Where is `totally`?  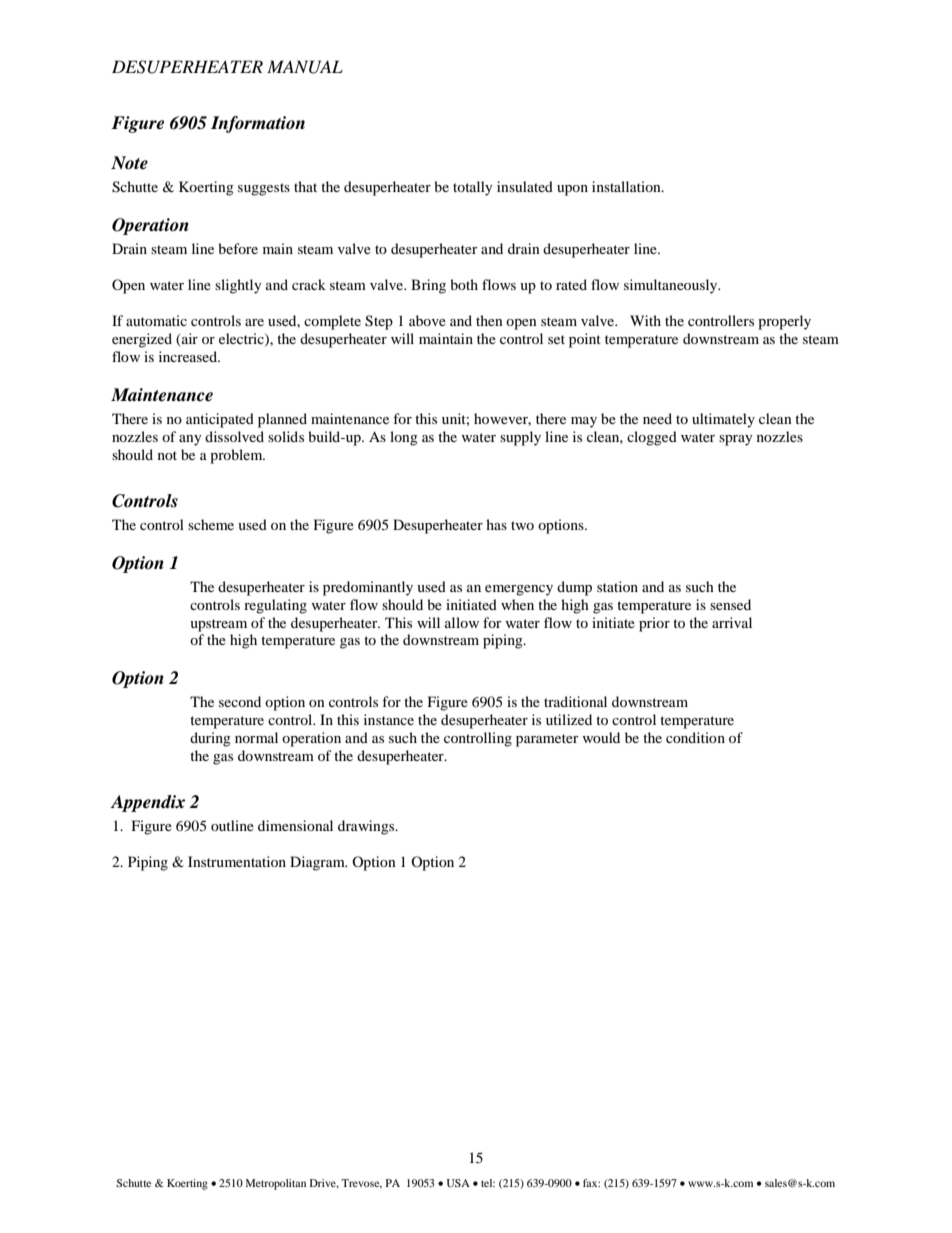 totally is located at coordinates (473, 188).
